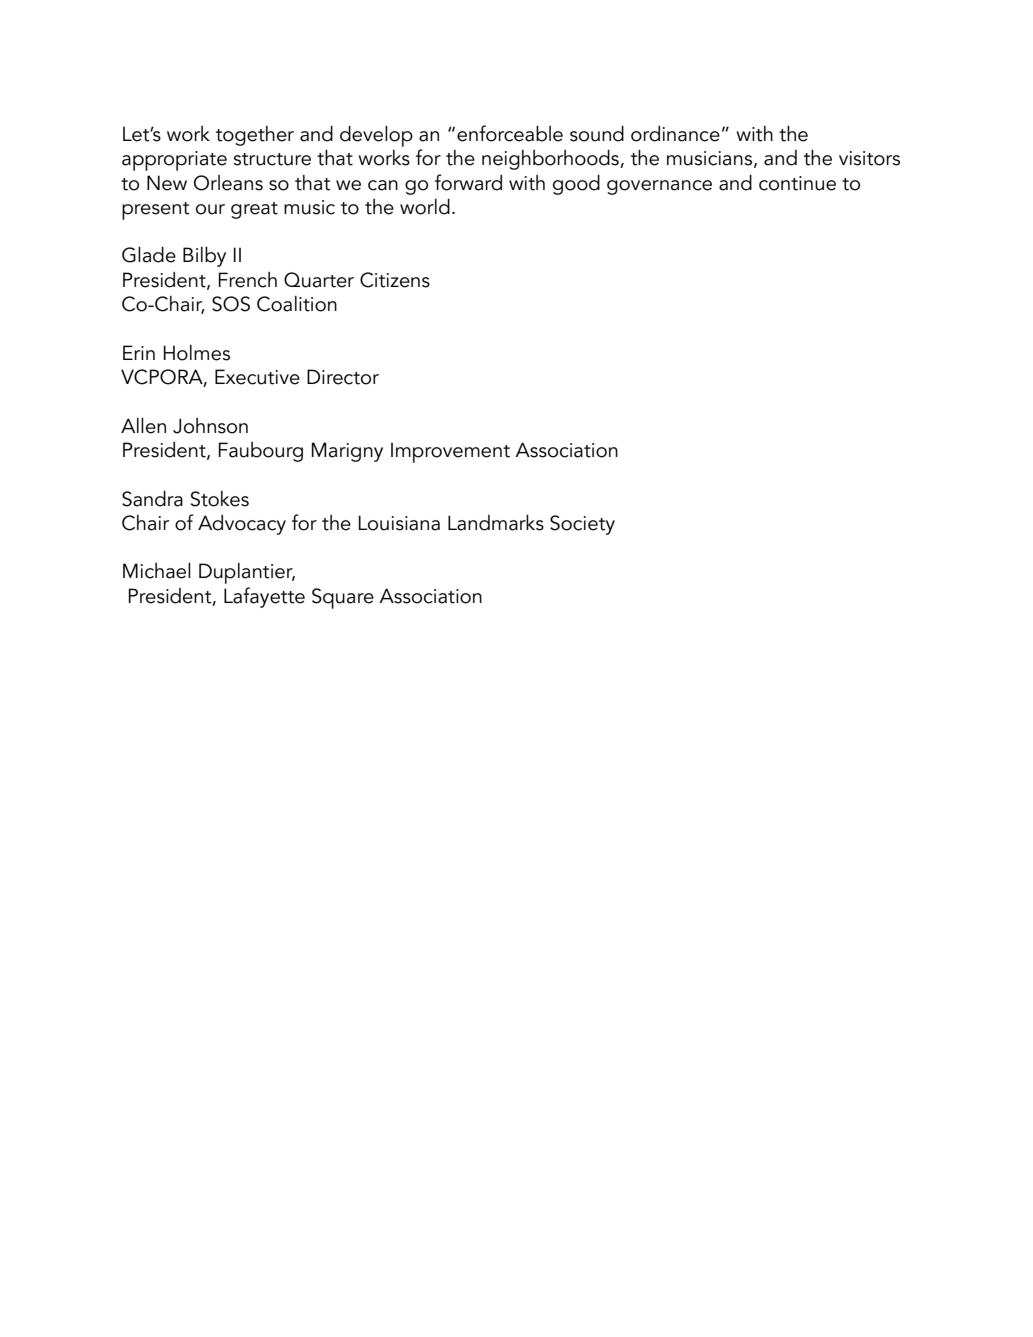 This screenshot has height=1337, width=1033. What do you see at coordinates (248, 280) in the screenshot?
I see `French` at bounding box center [248, 280].
